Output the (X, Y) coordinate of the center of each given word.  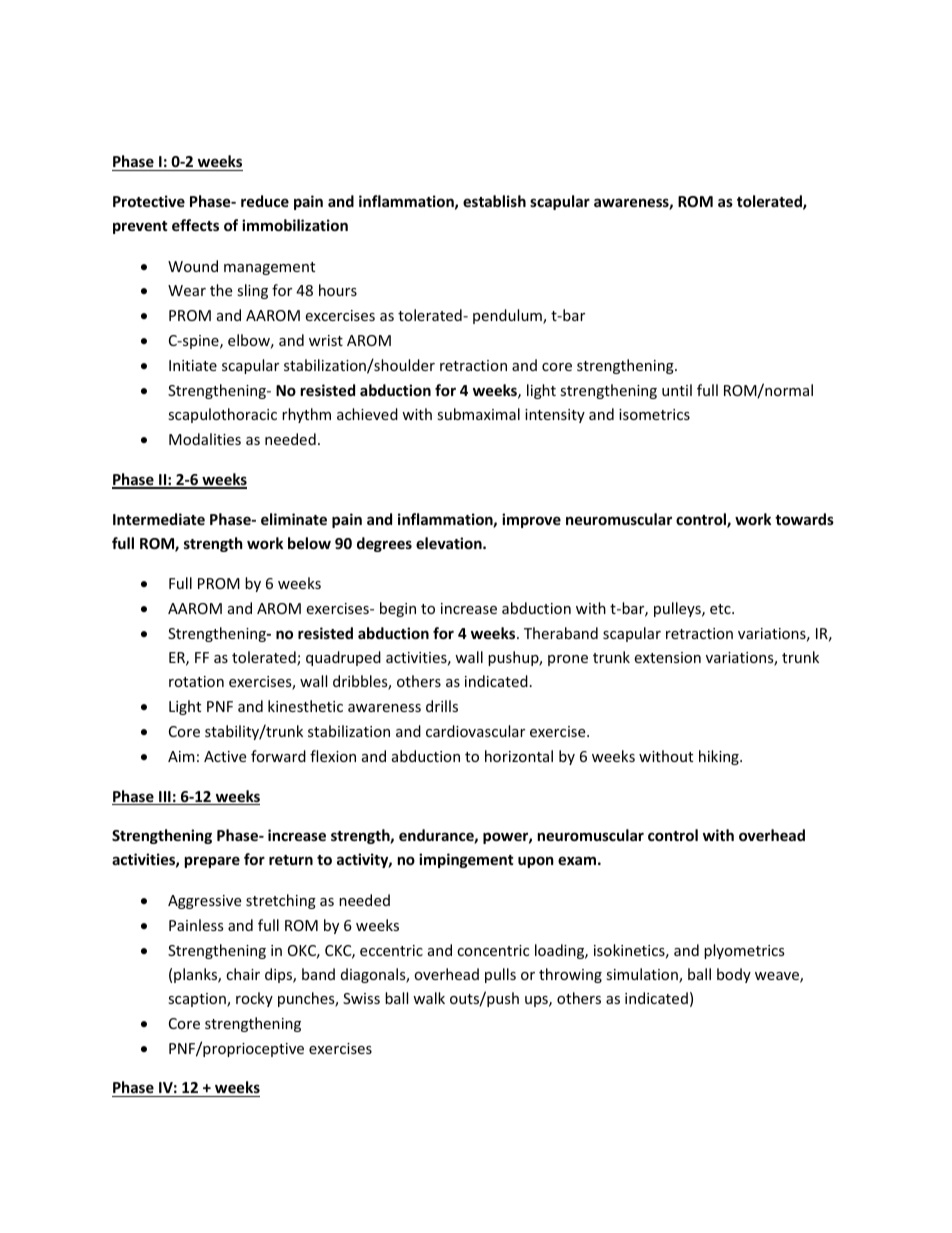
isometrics (654, 414)
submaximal (478, 414)
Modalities (205, 439)
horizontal (519, 756)
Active (225, 756)
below (309, 543)
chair (243, 974)
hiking (720, 757)
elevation (450, 543)
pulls (500, 975)
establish (494, 201)
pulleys (678, 609)
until (677, 390)
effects (195, 225)
